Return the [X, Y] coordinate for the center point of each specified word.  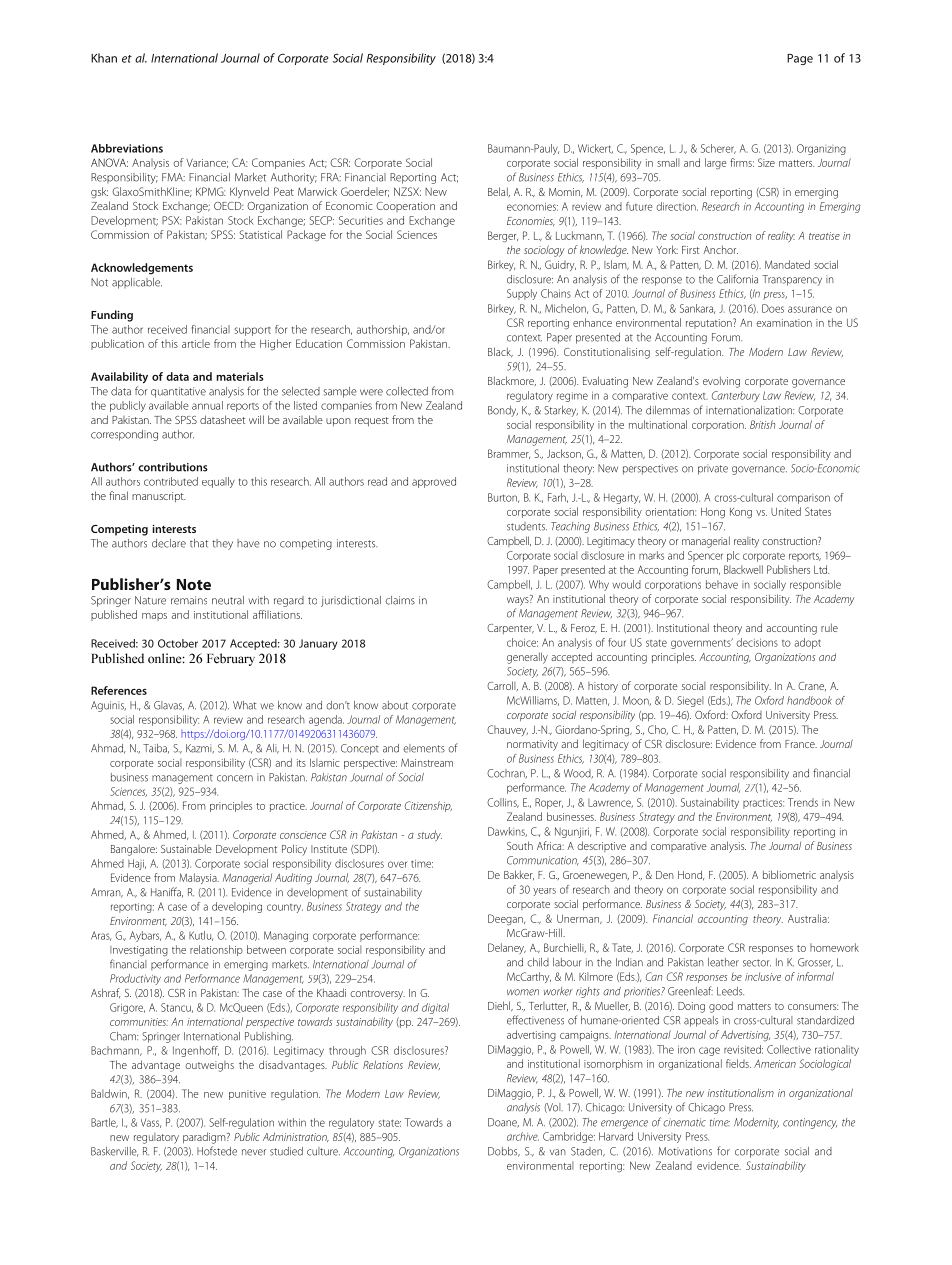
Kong [741, 513]
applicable [137, 283]
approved [434, 482]
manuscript [159, 497]
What [245, 705]
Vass [151, 1123]
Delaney [507, 948]
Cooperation [405, 207]
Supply [522, 294]
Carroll [502, 686]
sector [757, 963]
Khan [104, 58]
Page [800, 59]
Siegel [690, 701]
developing [237, 907]
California [737, 279]
